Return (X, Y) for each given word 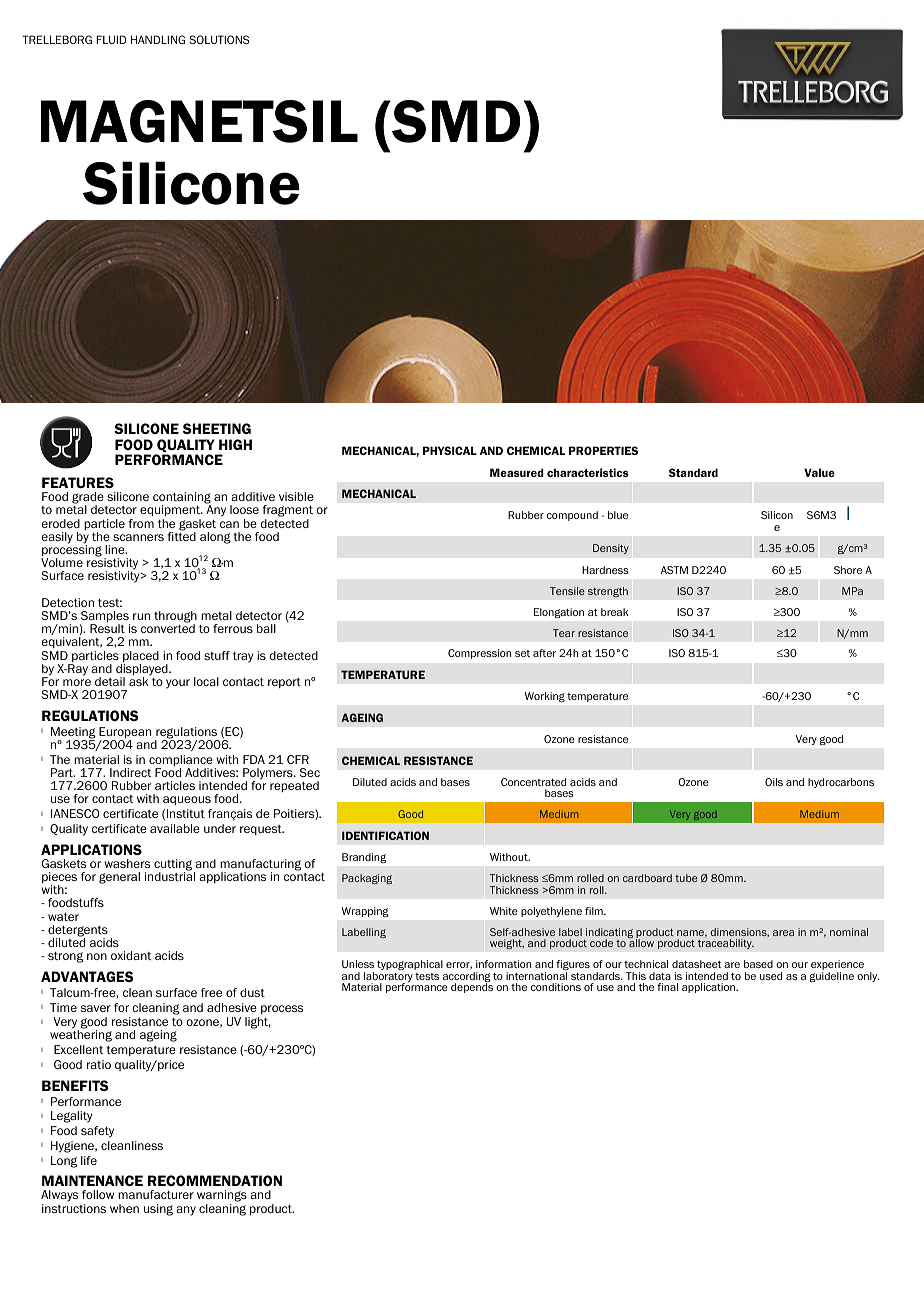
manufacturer (156, 1194)
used (771, 976)
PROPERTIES (603, 450)
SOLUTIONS (219, 39)
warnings (222, 1197)
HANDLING (158, 39)
